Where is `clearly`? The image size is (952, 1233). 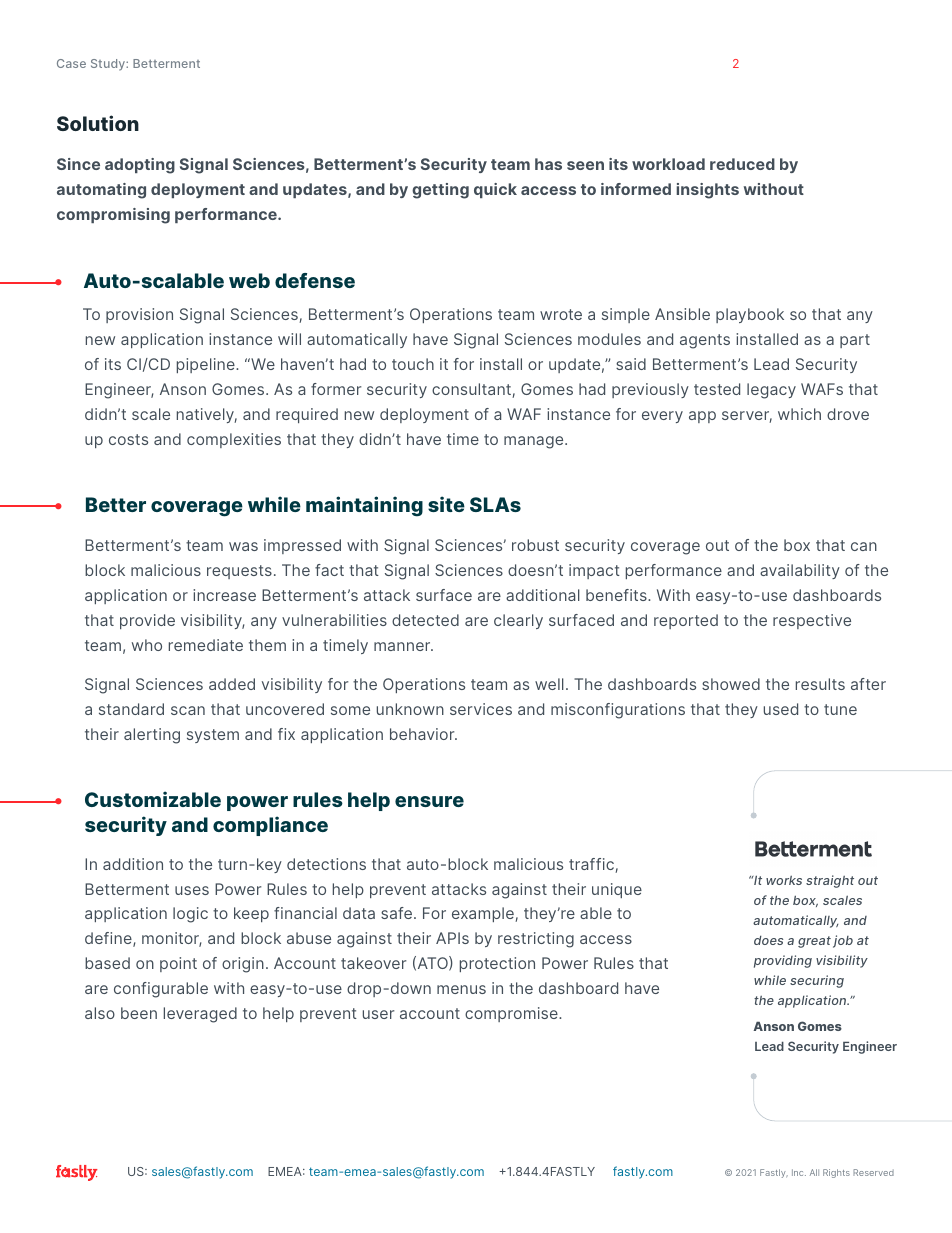 clearly is located at coordinates (518, 621).
